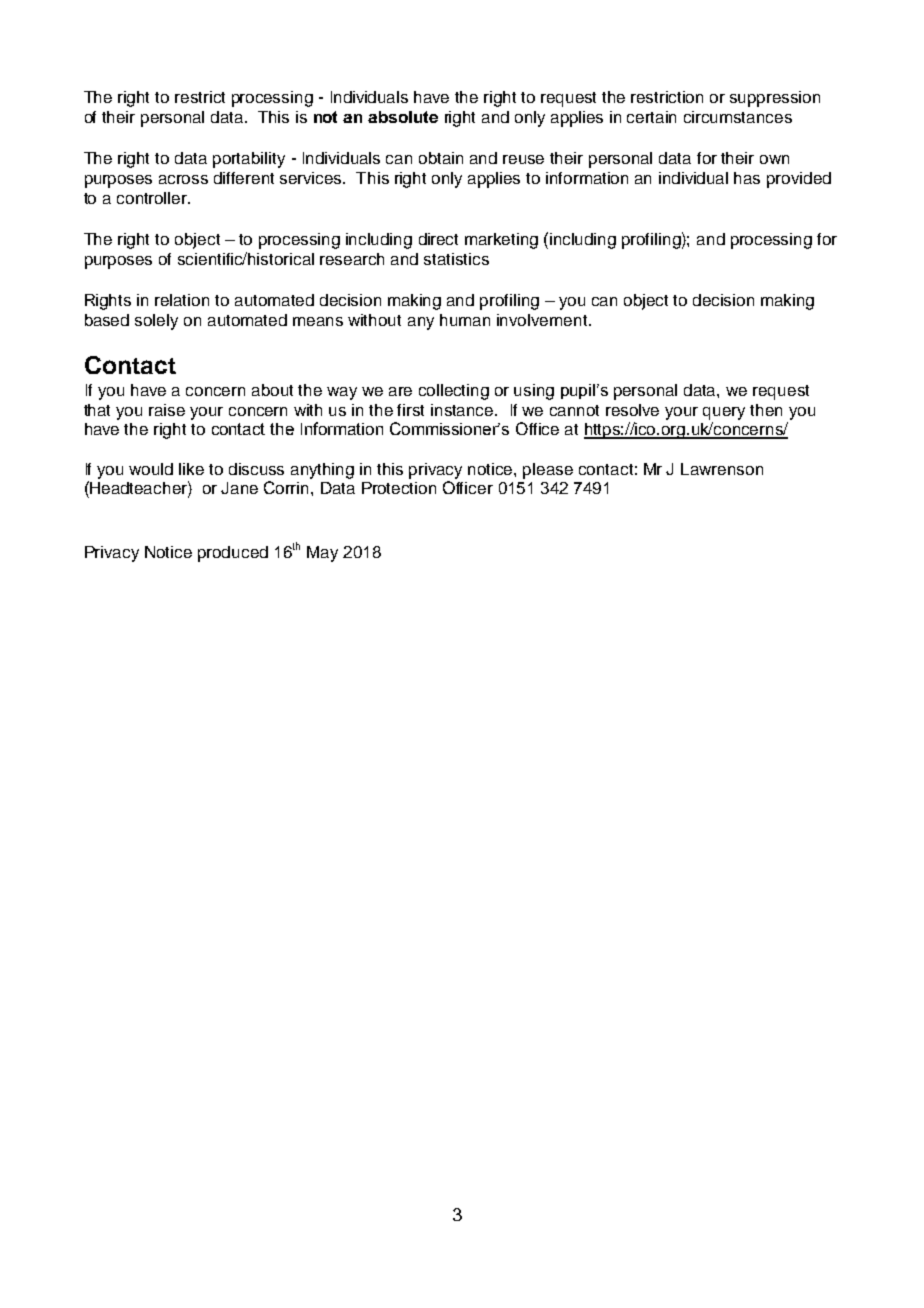  I want to click on portability, so click(249, 160).
